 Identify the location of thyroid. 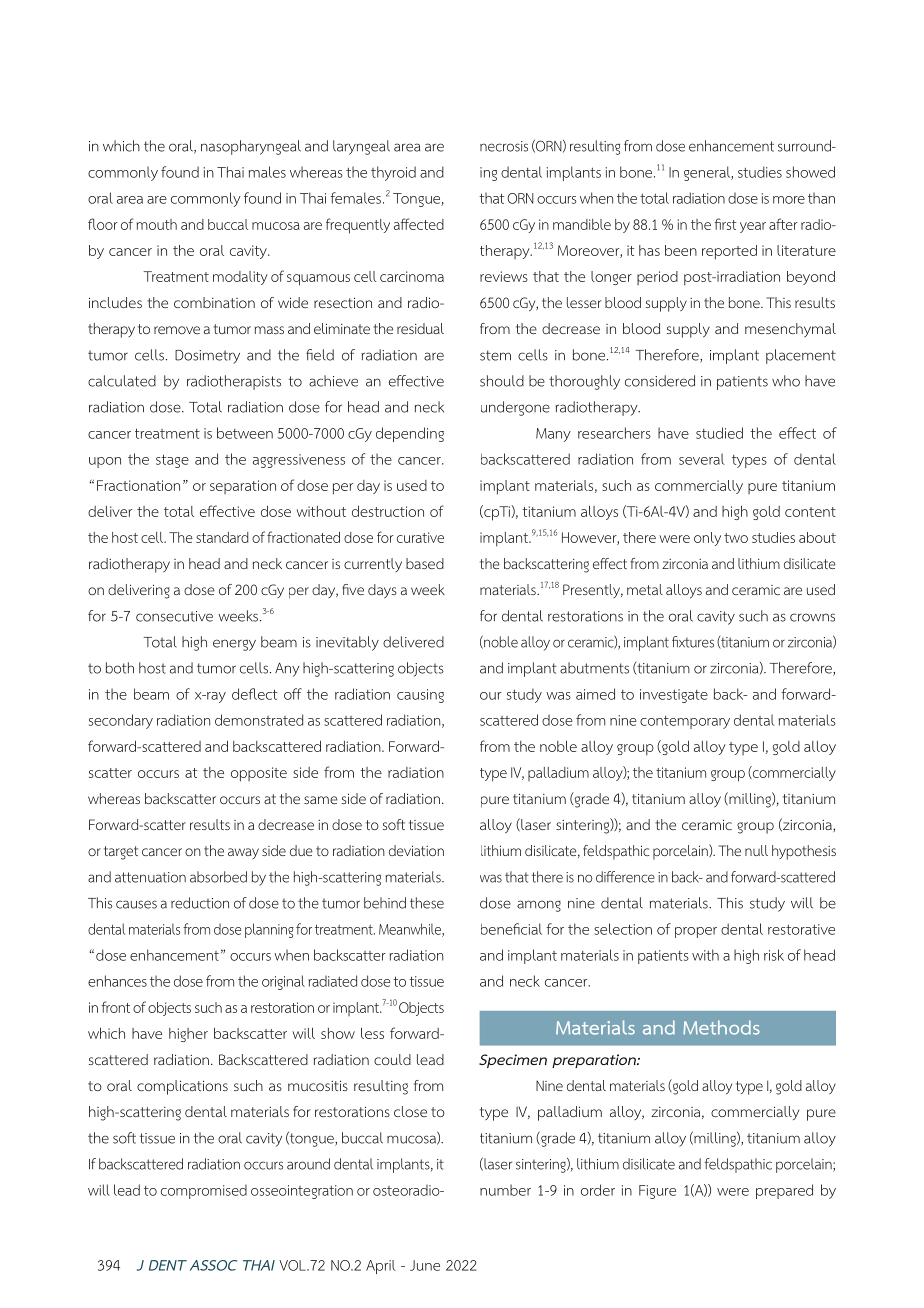
(393, 173).
